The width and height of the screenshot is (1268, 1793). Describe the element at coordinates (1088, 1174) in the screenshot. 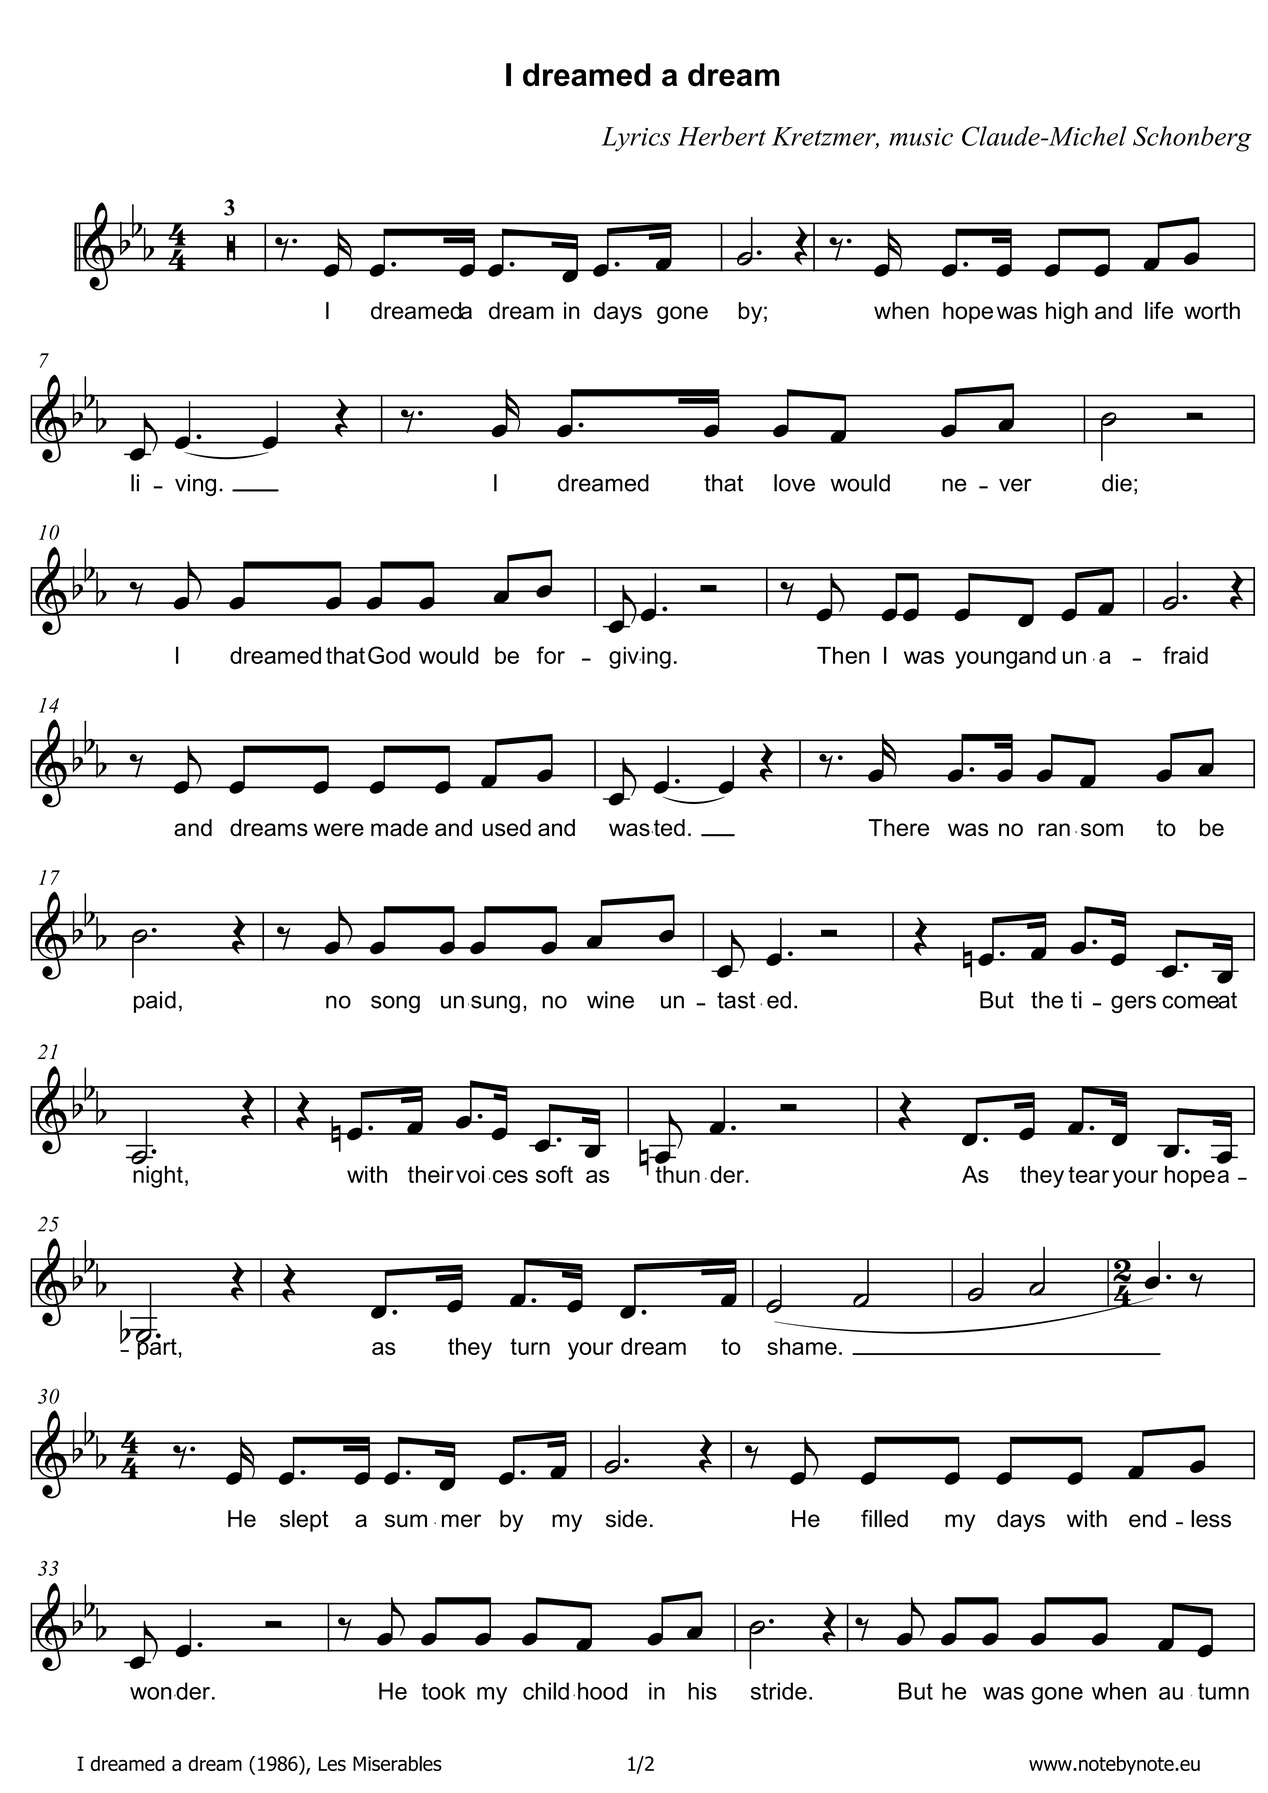

I see `tear` at that location.
